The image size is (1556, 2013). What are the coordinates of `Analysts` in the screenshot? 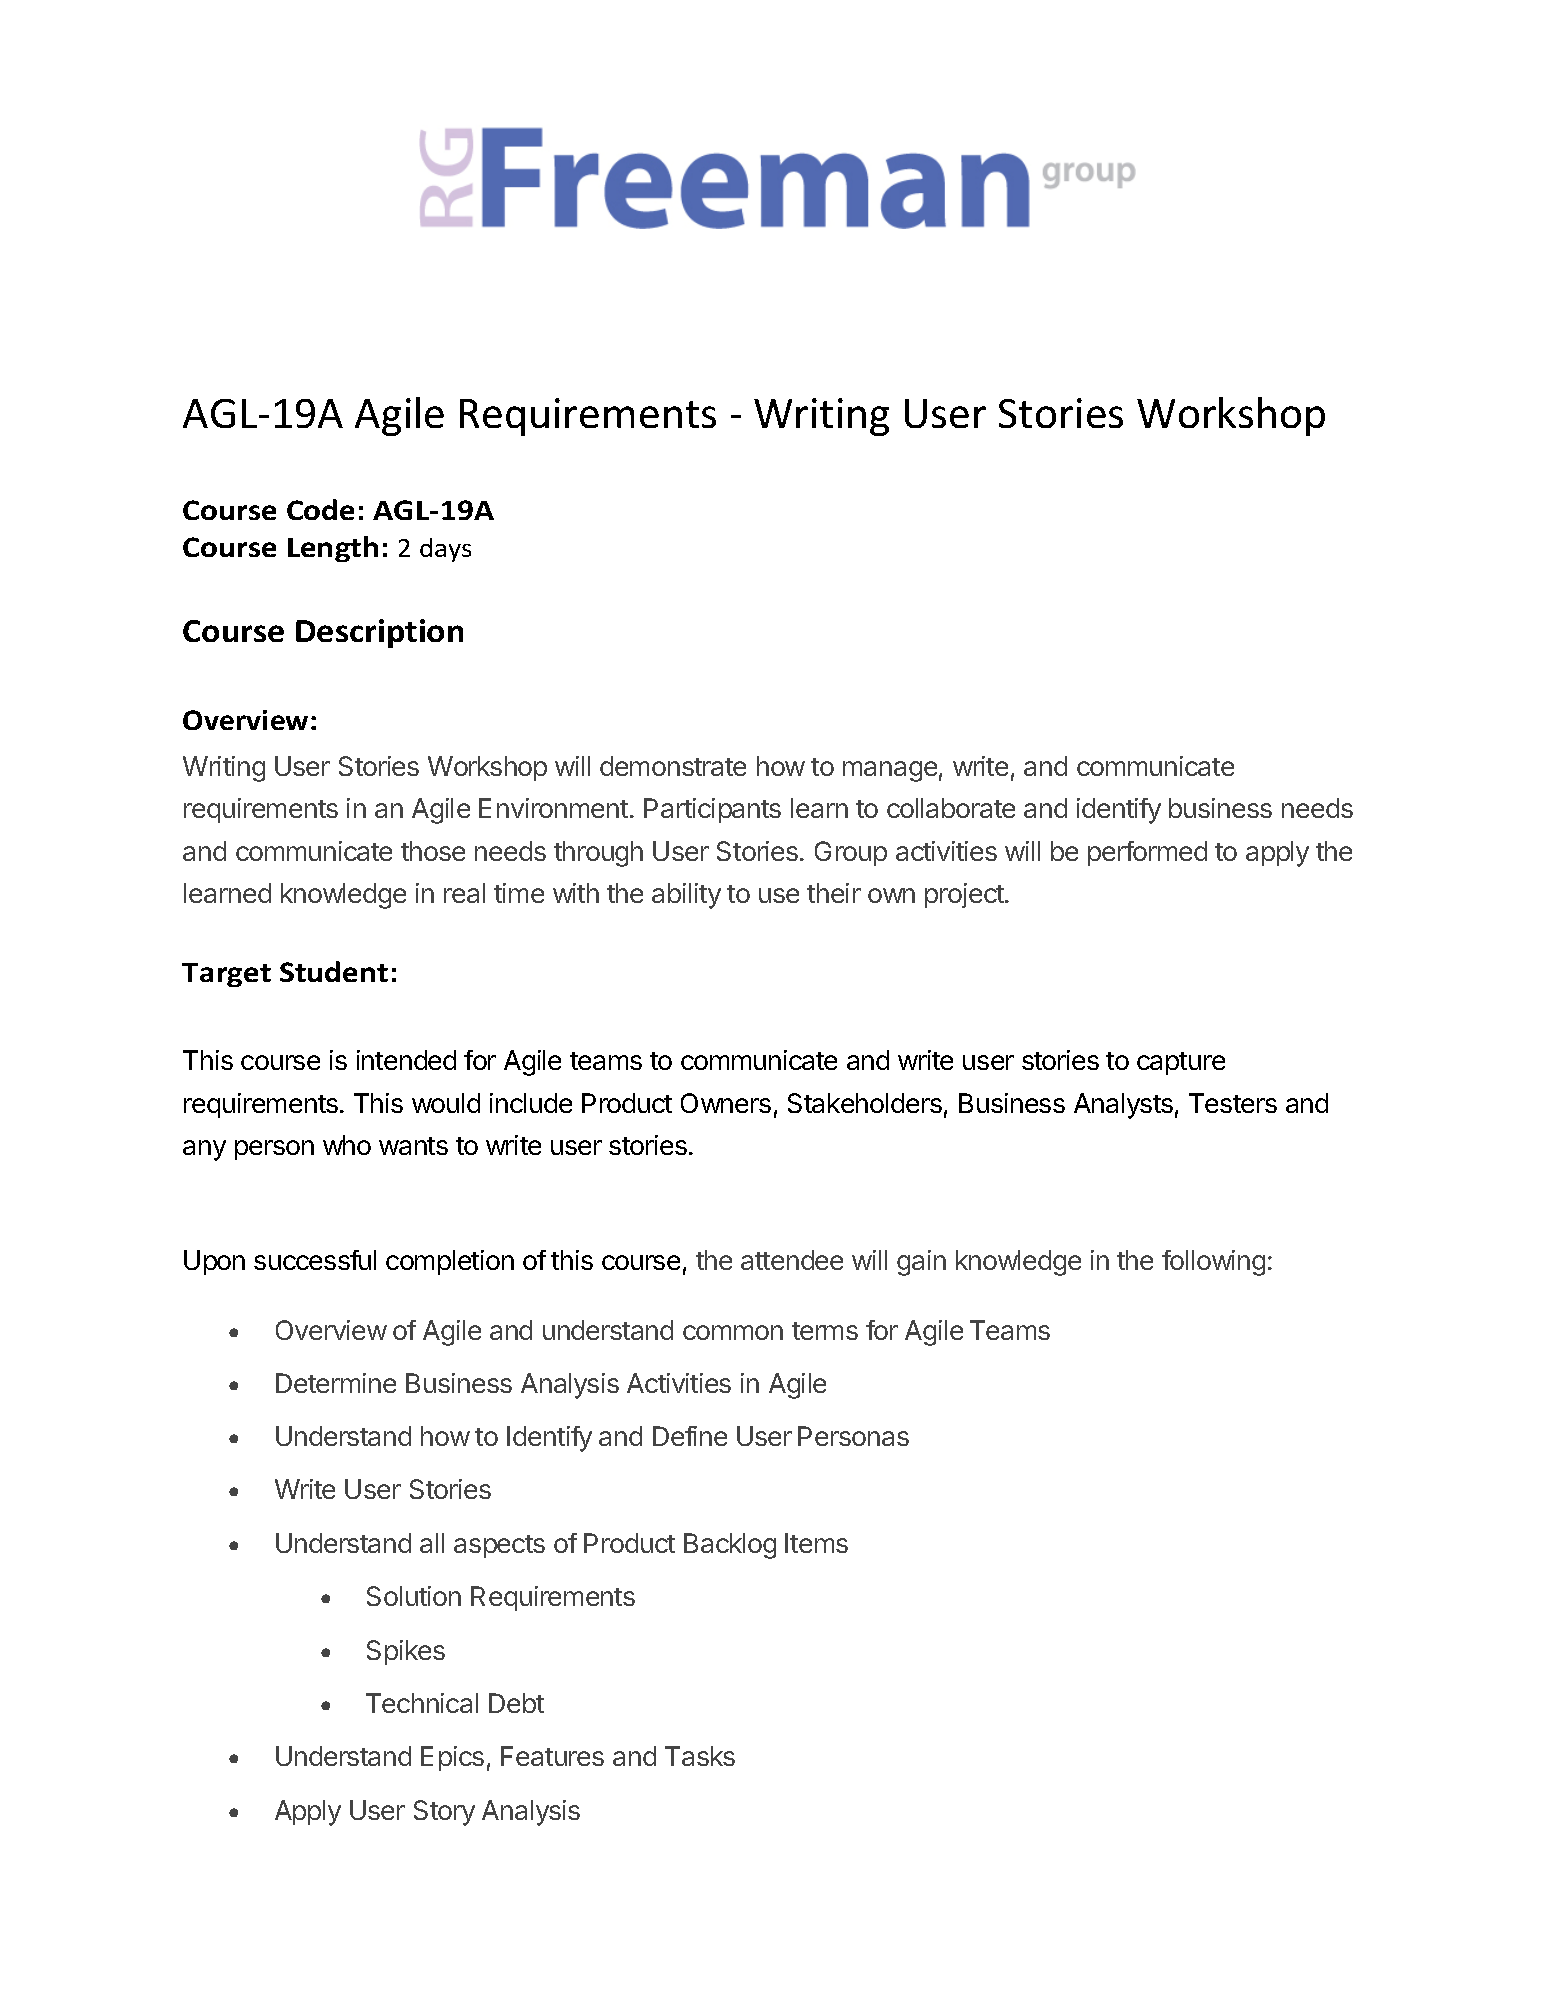 It's located at (1123, 1106).
